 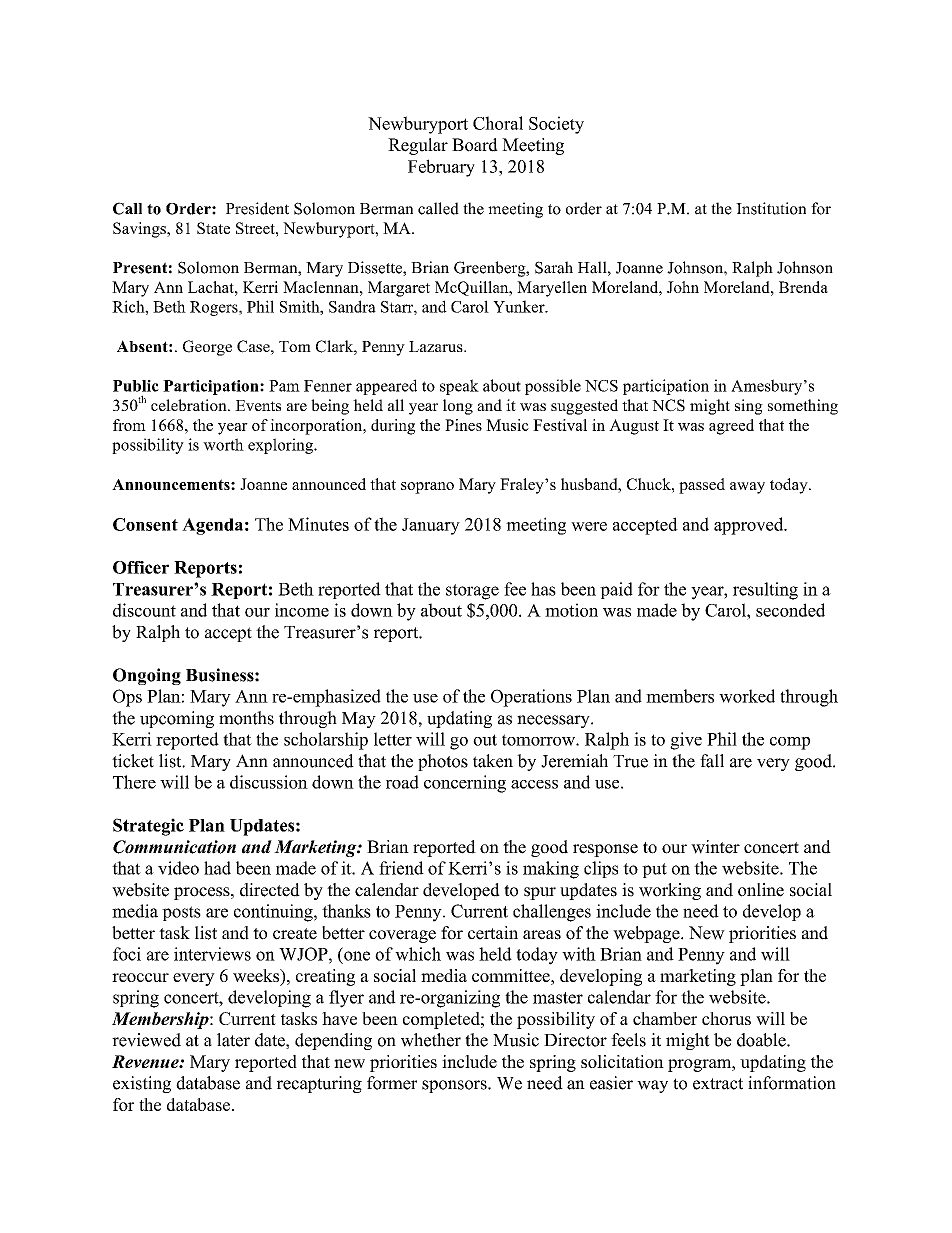 I want to click on President, so click(x=257, y=208).
